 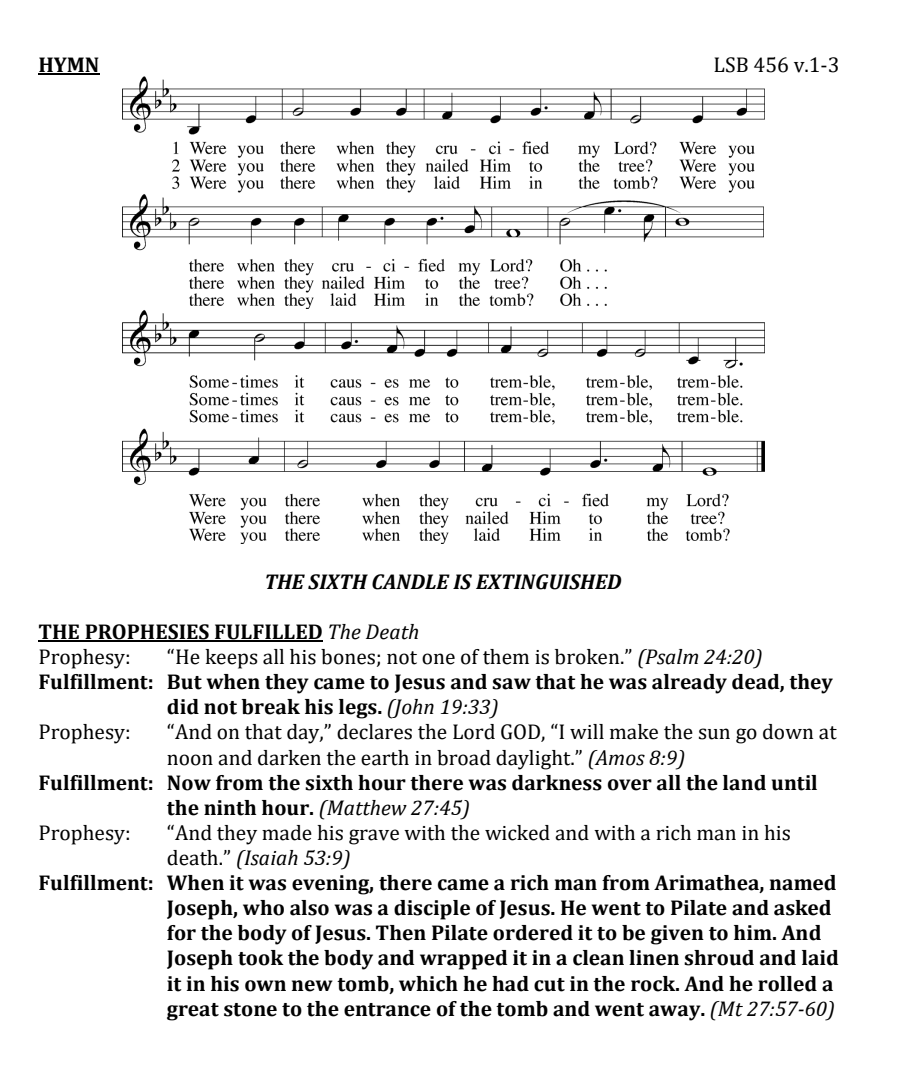 What do you see at coordinates (549, 582) in the screenshot?
I see `EXTINGUISHED` at bounding box center [549, 582].
